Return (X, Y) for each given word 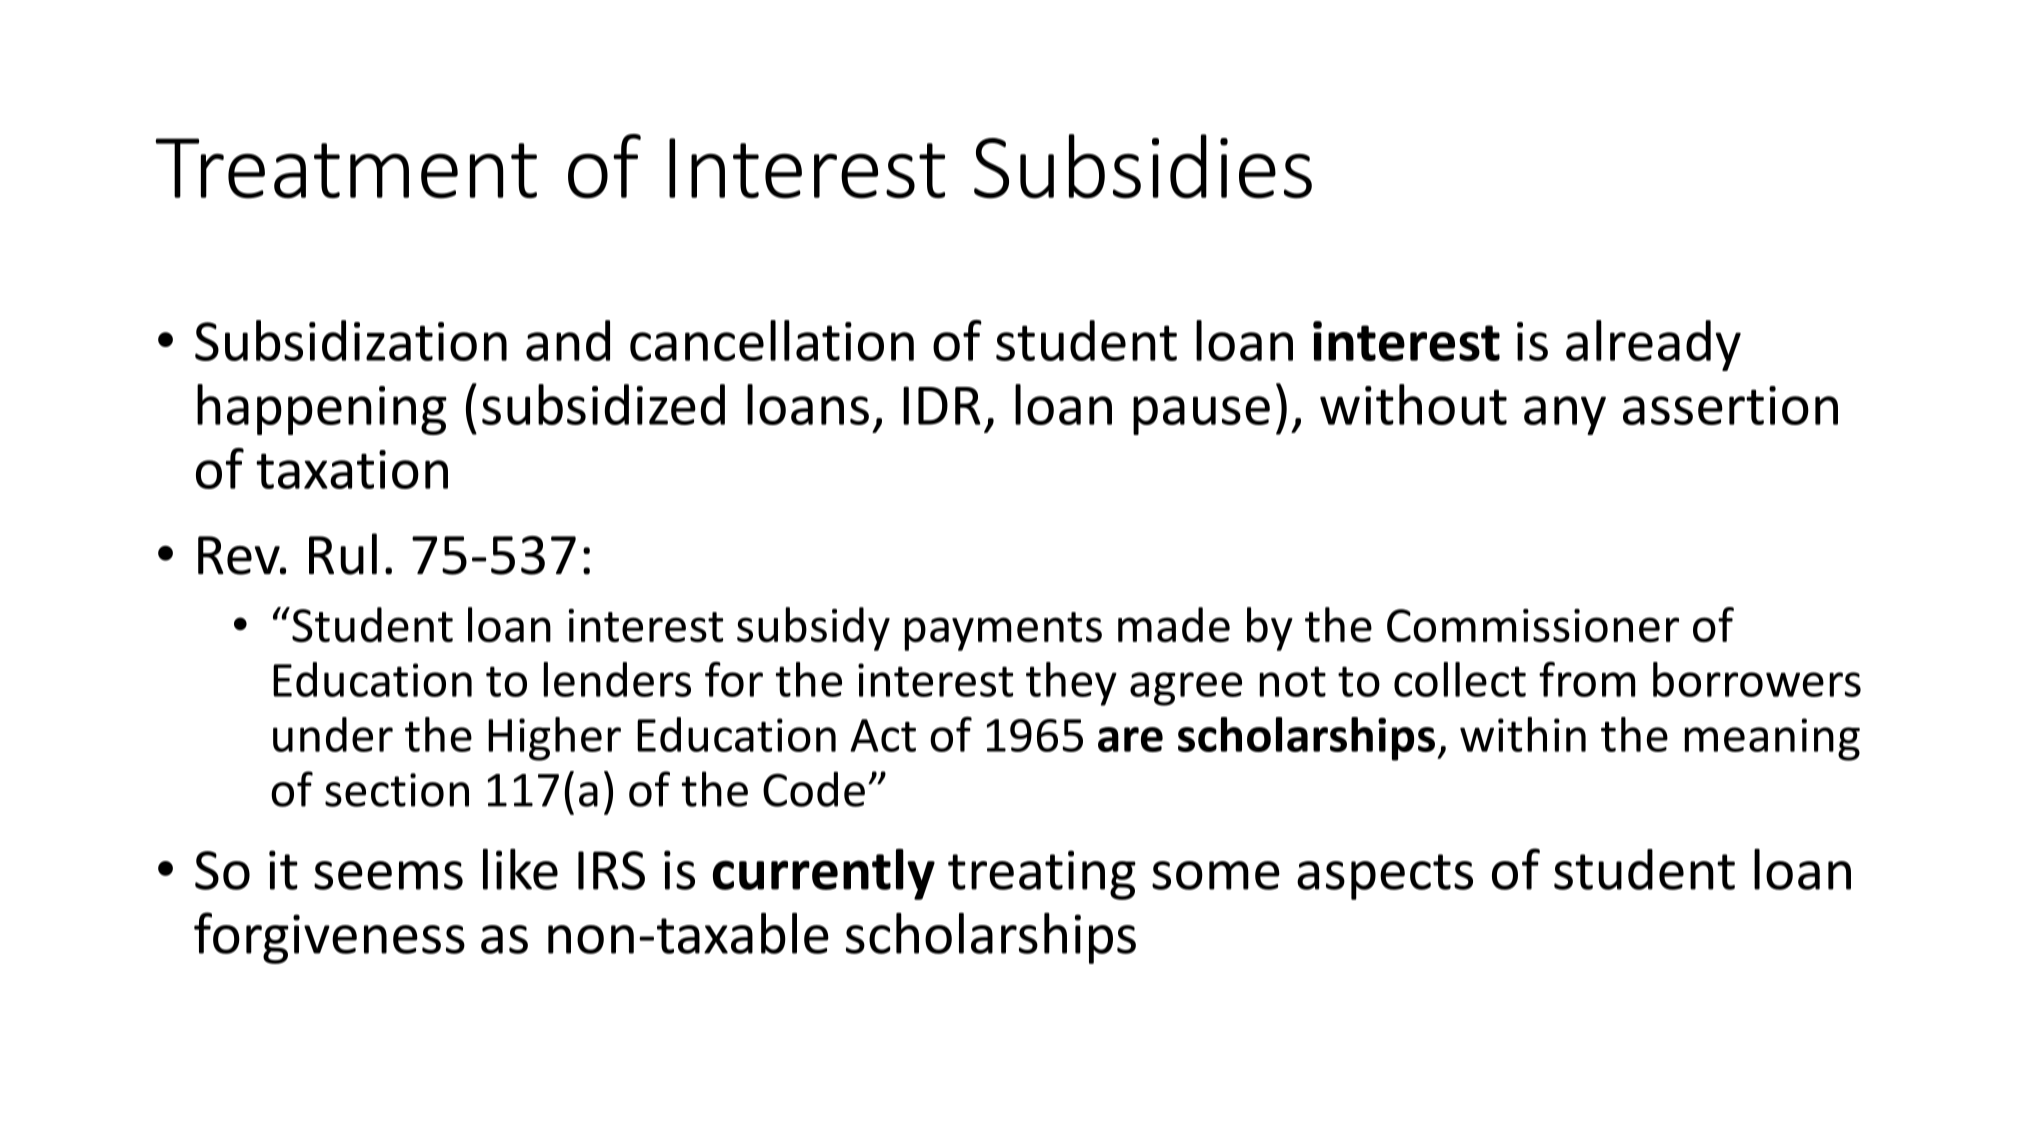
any (1565, 415)
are (1130, 739)
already (1653, 345)
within (1523, 734)
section (397, 790)
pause (1201, 415)
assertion (1730, 405)
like (520, 869)
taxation (352, 469)
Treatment (346, 168)
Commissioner (1533, 626)
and (568, 340)
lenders (617, 679)
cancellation (772, 340)
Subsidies (1143, 166)
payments (1003, 631)
